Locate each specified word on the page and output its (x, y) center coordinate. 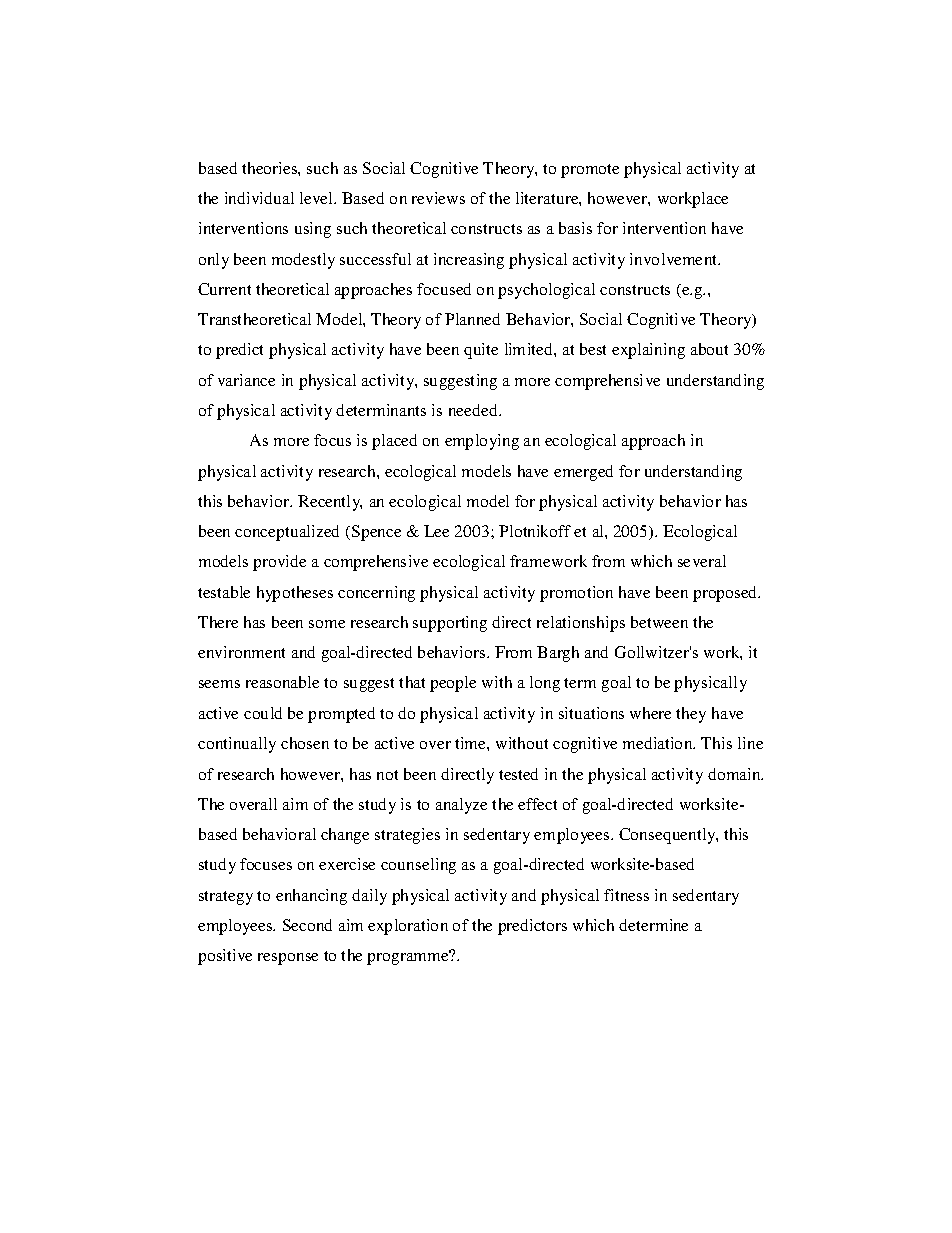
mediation (659, 743)
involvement (675, 259)
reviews (438, 198)
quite (481, 351)
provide (279, 563)
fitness (626, 895)
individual (259, 198)
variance (246, 380)
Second (307, 925)
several (702, 561)
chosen (305, 743)
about (709, 349)
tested (518, 774)
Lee (436, 531)
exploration (408, 927)
